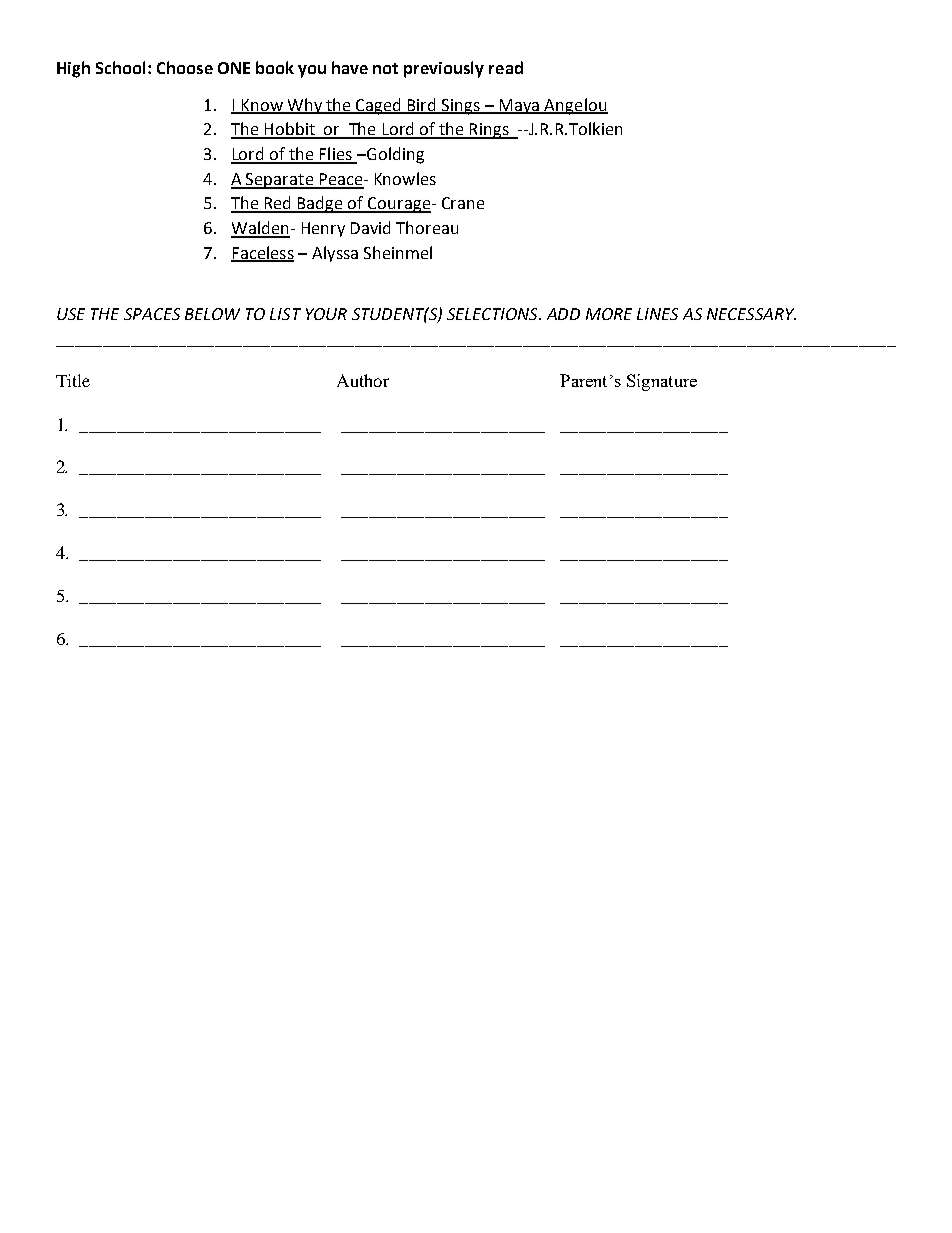 The height and width of the screenshot is (1233, 952). Describe the element at coordinates (575, 106) in the screenshot. I see `Angelou` at that location.
